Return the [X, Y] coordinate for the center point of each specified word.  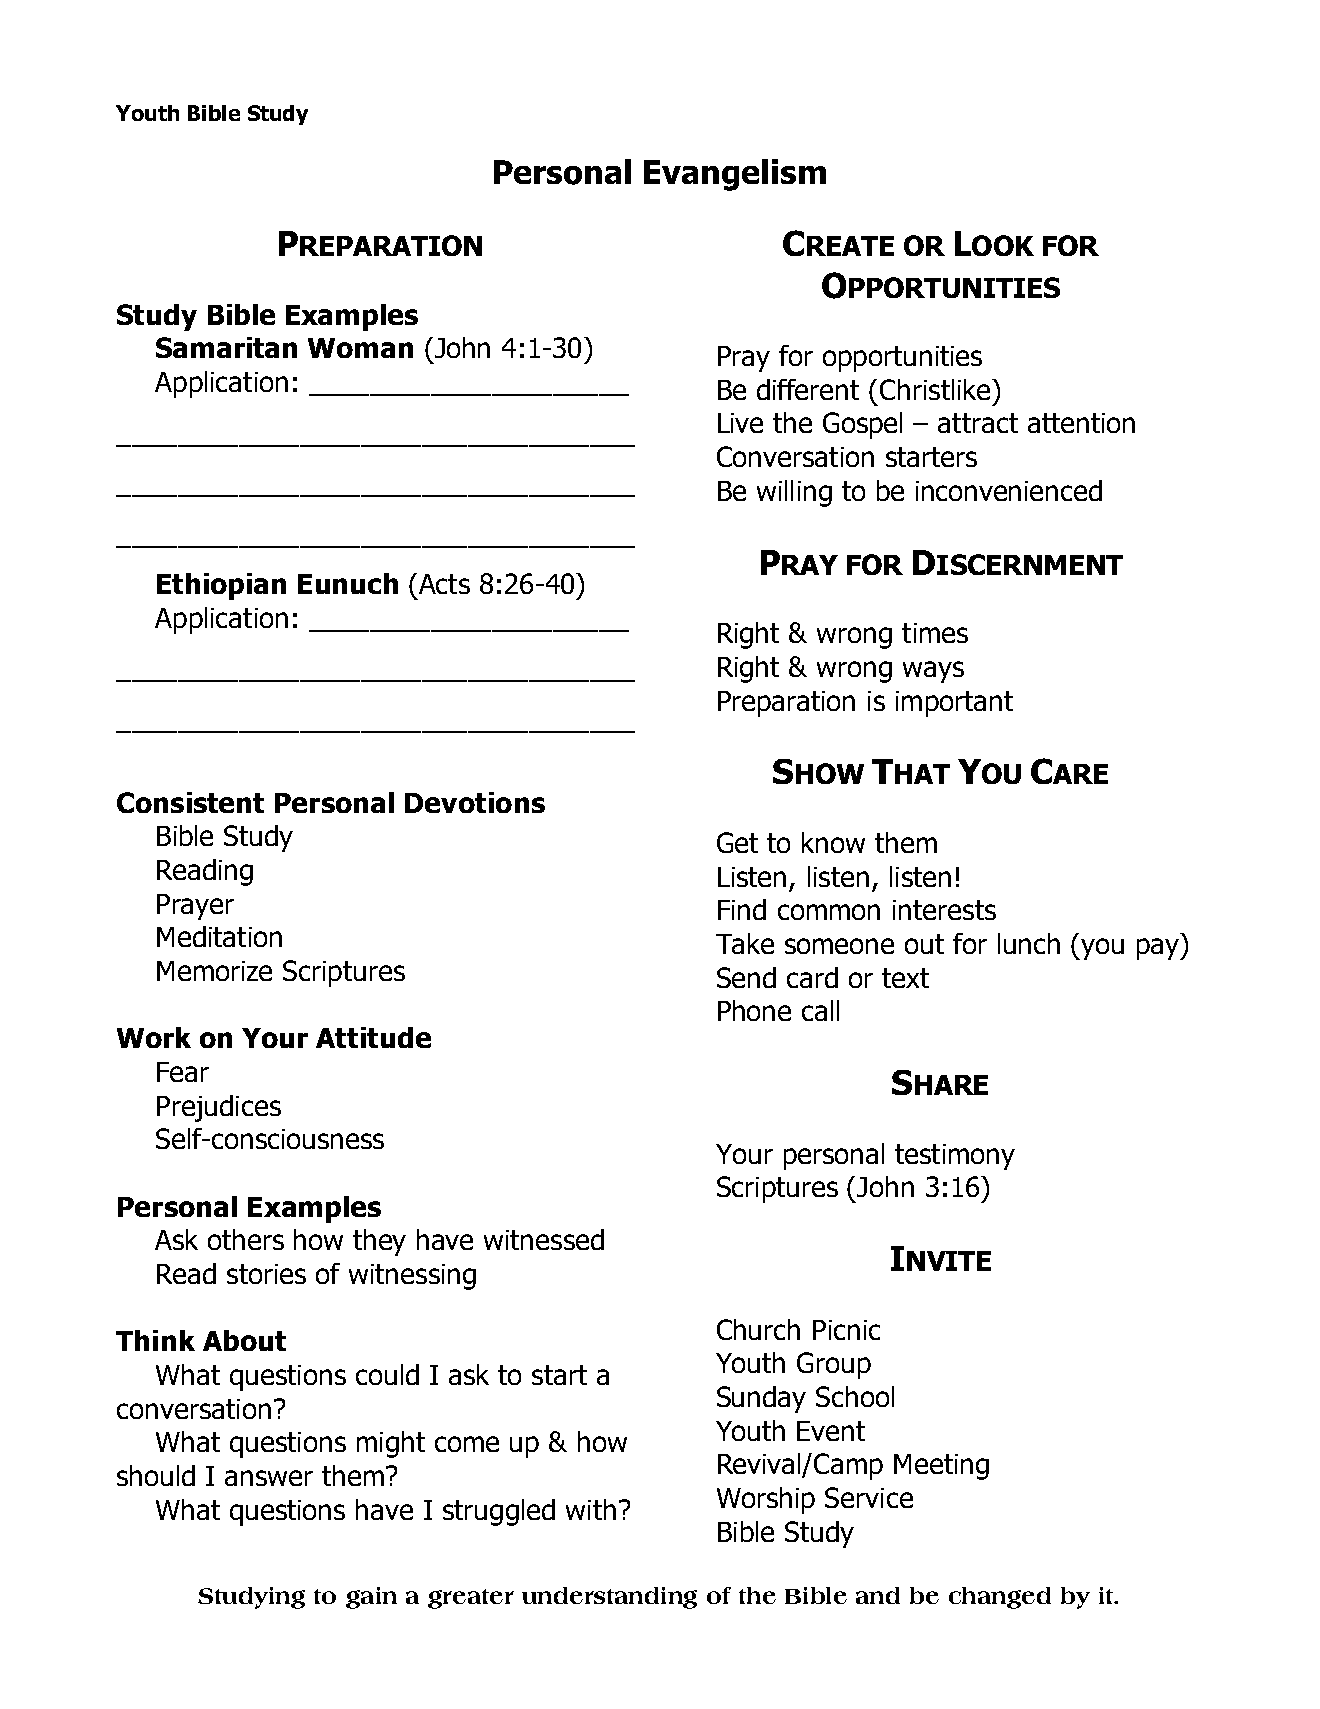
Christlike [936, 389]
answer [269, 1478]
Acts [443, 583]
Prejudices [219, 1108]
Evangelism [735, 175]
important [954, 704]
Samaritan [226, 347]
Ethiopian [221, 586]
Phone [754, 1010]
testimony [955, 1157]
